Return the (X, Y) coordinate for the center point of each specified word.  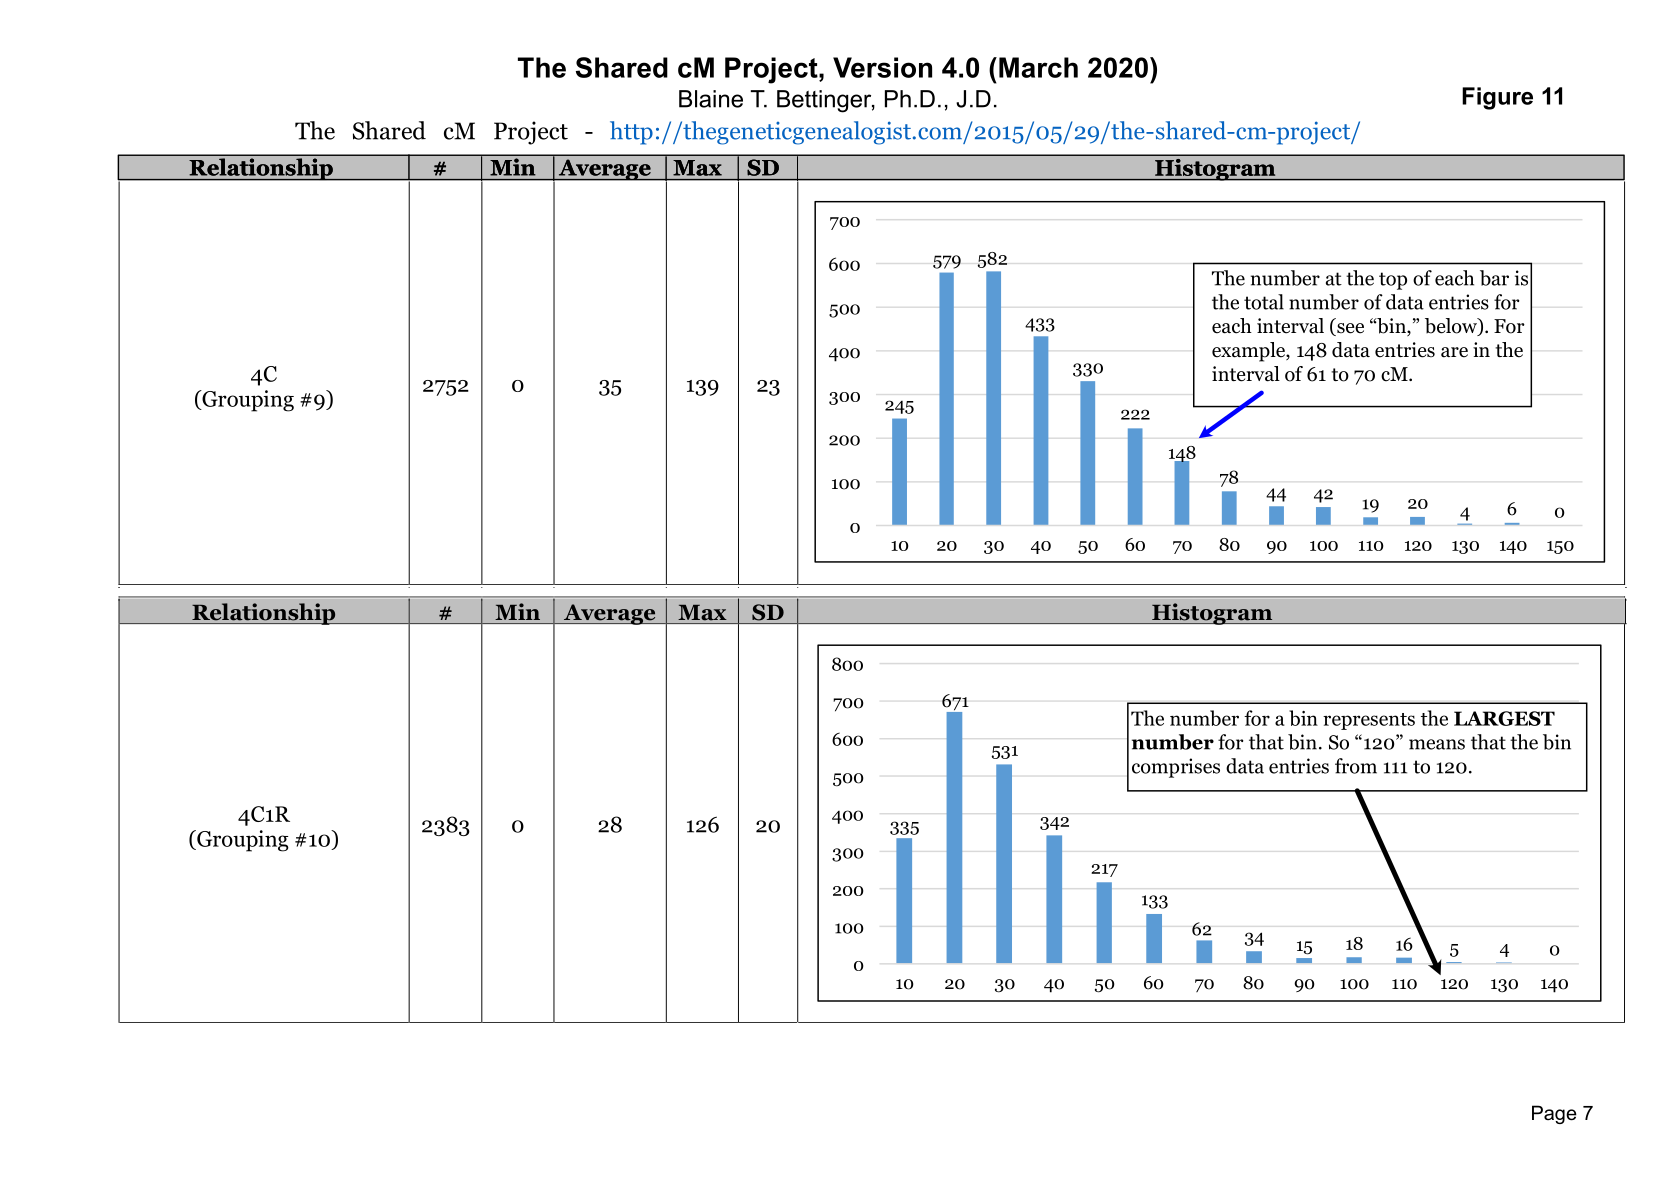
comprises (1176, 768)
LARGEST (1504, 718)
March (1038, 67)
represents (1369, 721)
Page (1554, 1114)
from (1356, 766)
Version (882, 67)
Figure (1497, 98)
